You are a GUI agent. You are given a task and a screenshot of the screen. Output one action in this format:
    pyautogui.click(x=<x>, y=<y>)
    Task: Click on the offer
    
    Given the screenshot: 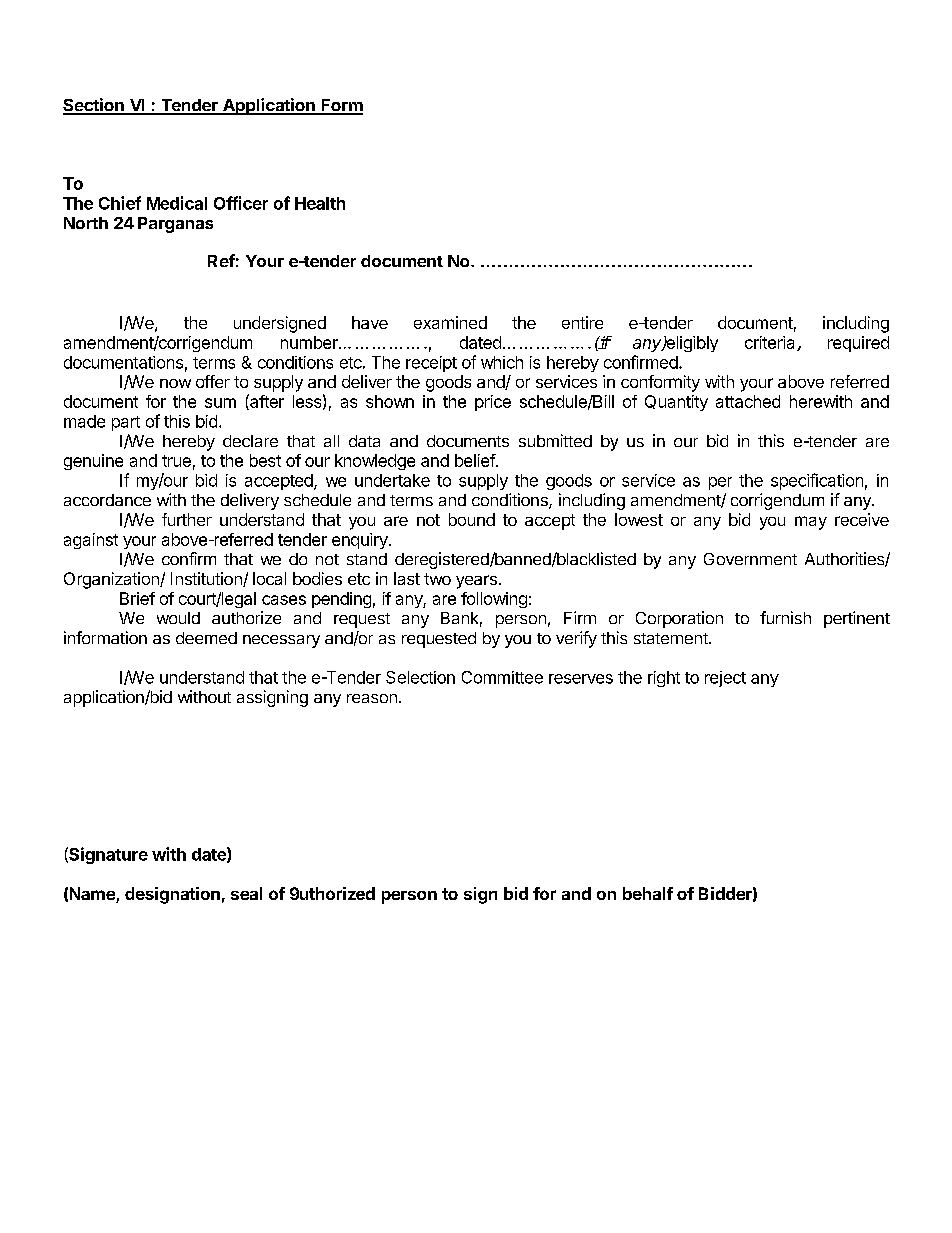 What is the action you would take?
    pyautogui.click(x=213, y=381)
